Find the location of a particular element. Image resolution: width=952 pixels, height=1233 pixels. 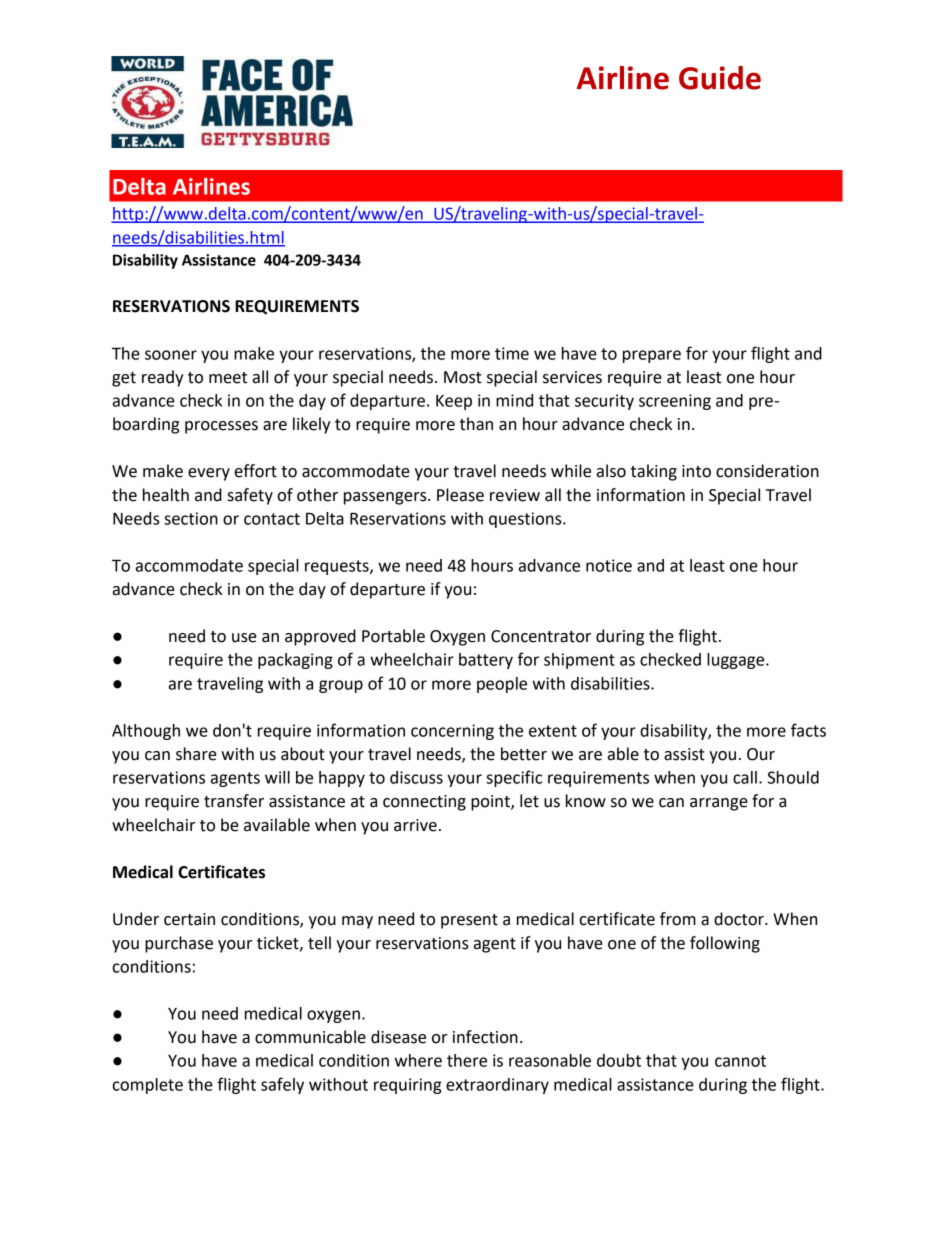

sooner is located at coordinates (171, 355).
